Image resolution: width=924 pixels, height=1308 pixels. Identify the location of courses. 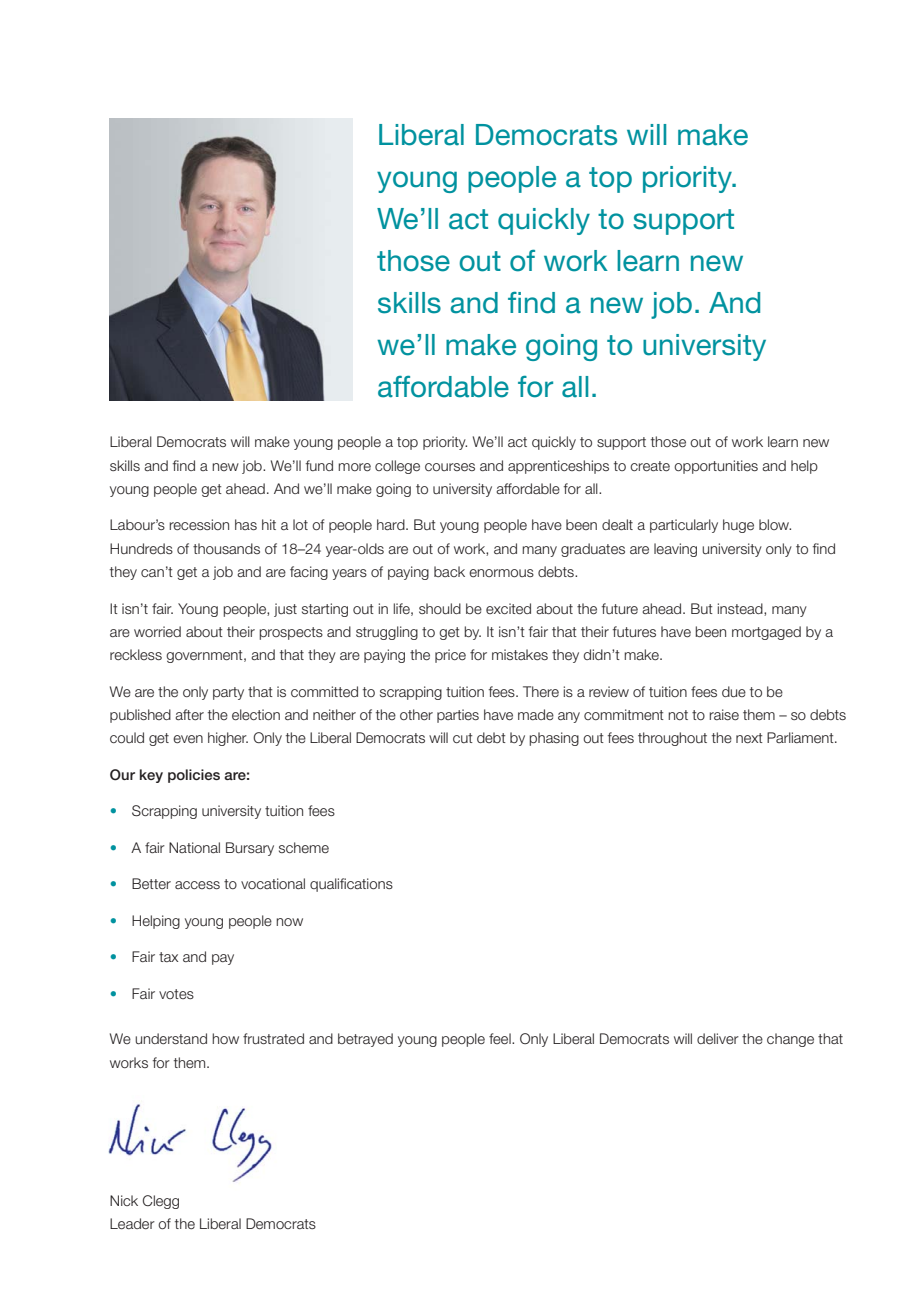
(450, 467).
